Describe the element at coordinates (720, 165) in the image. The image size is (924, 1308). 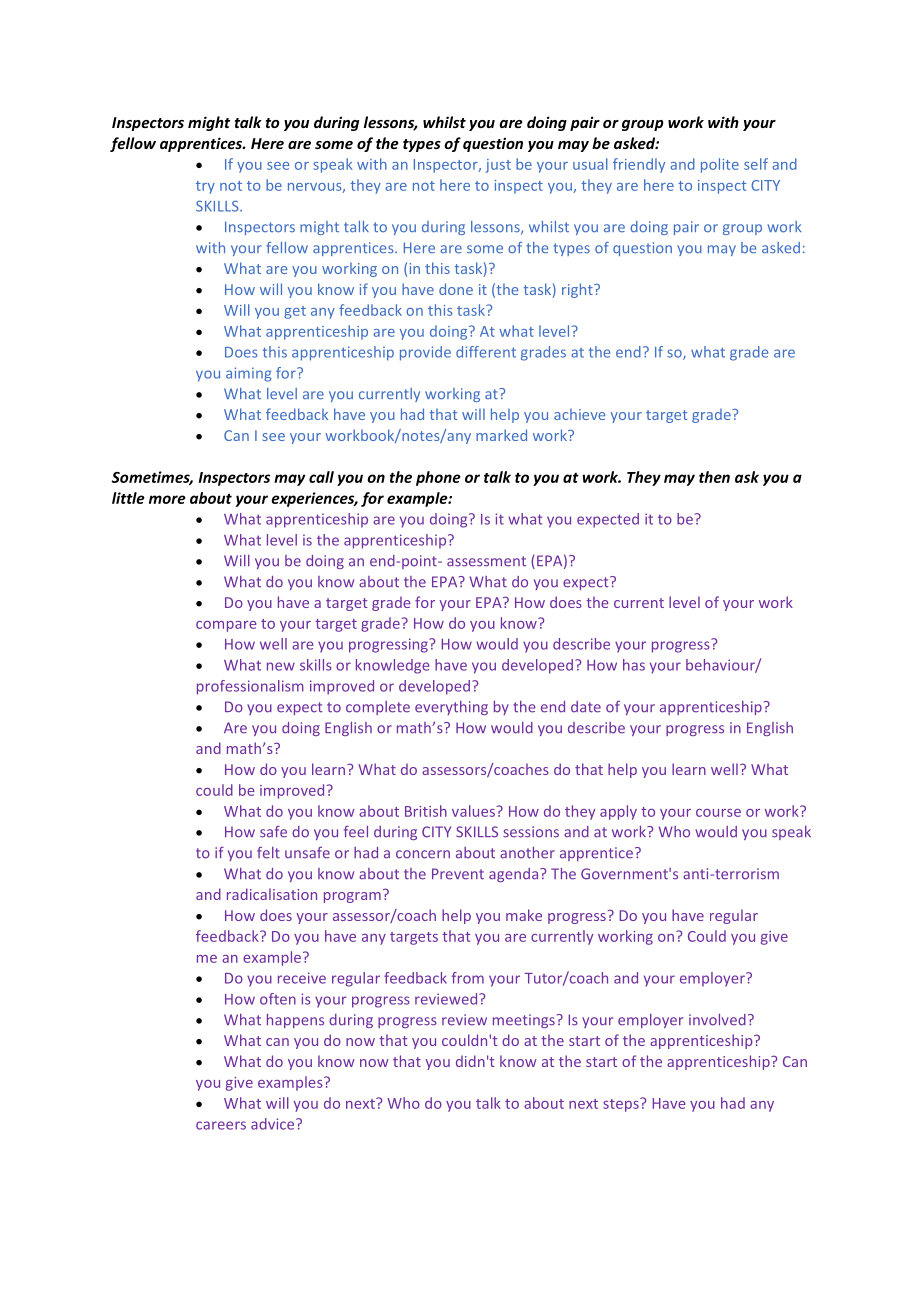
I see `polite` at that location.
